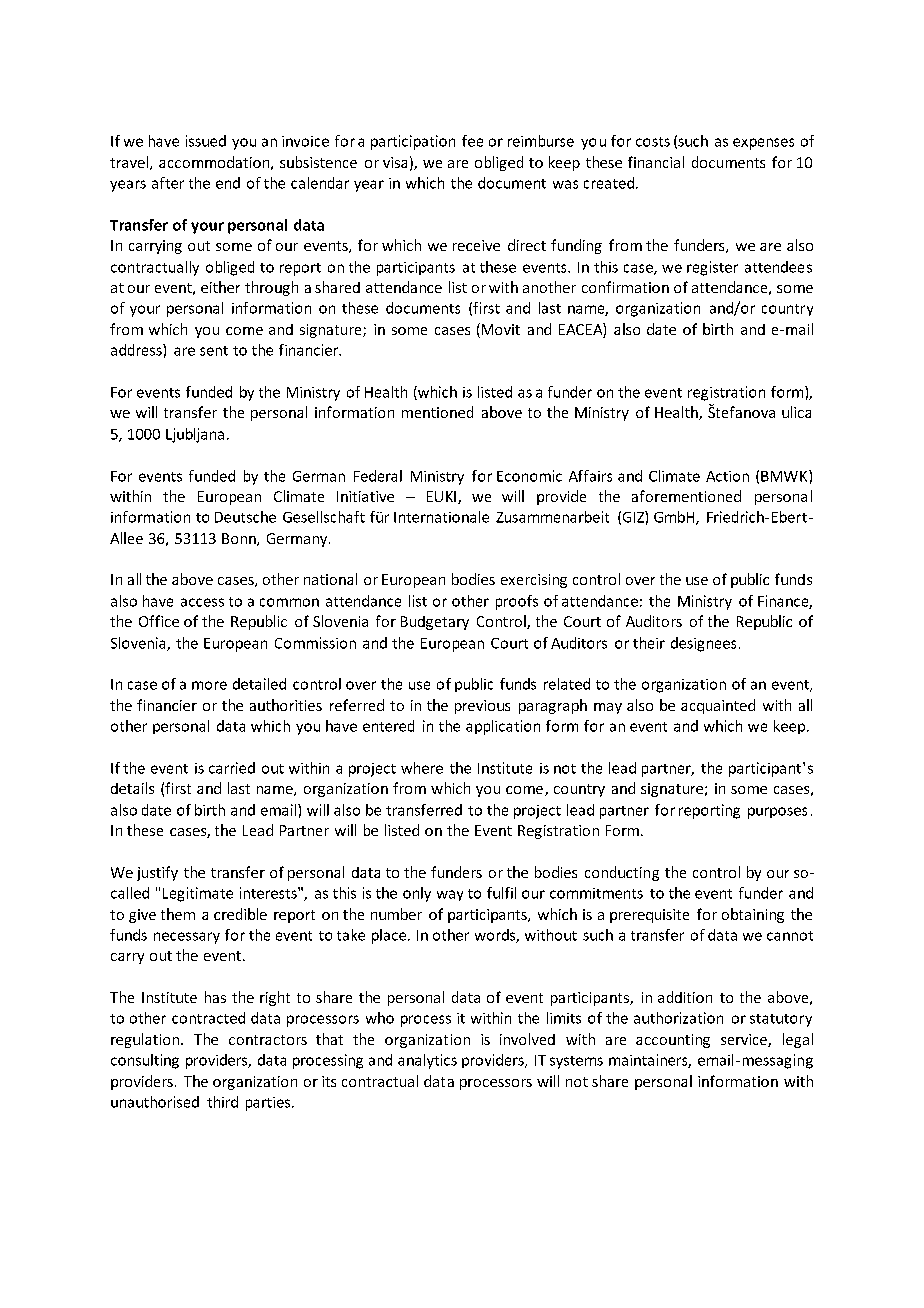 This screenshot has width=924, height=1308. What do you see at coordinates (472, 141) in the screenshot?
I see `fee` at bounding box center [472, 141].
